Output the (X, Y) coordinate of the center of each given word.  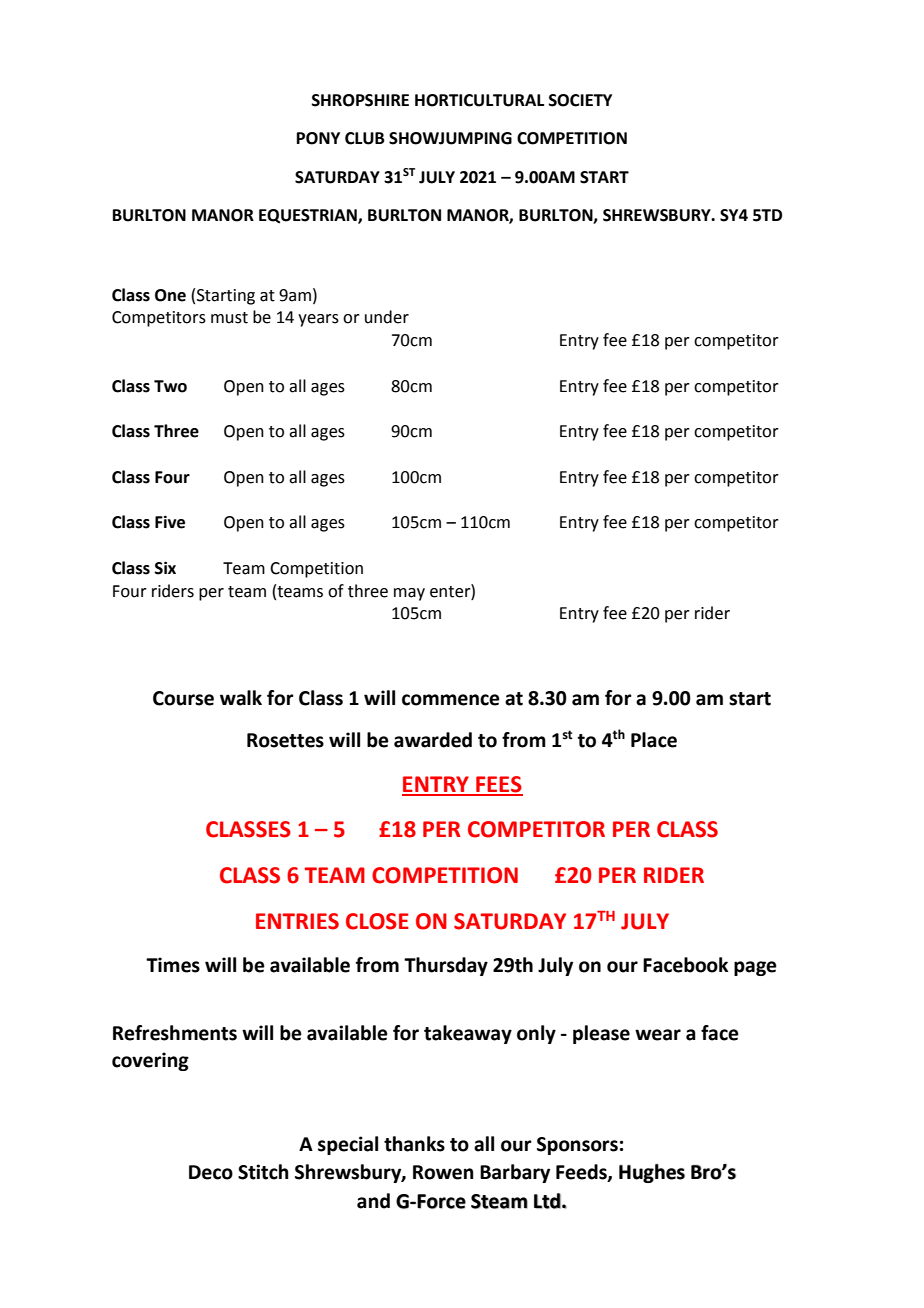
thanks (414, 1144)
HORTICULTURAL (479, 100)
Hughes (652, 1173)
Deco (211, 1172)
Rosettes (285, 740)
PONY (318, 138)
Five (170, 522)
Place (654, 740)
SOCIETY (580, 100)
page (755, 968)
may (409, 594)
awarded (433, 740)
